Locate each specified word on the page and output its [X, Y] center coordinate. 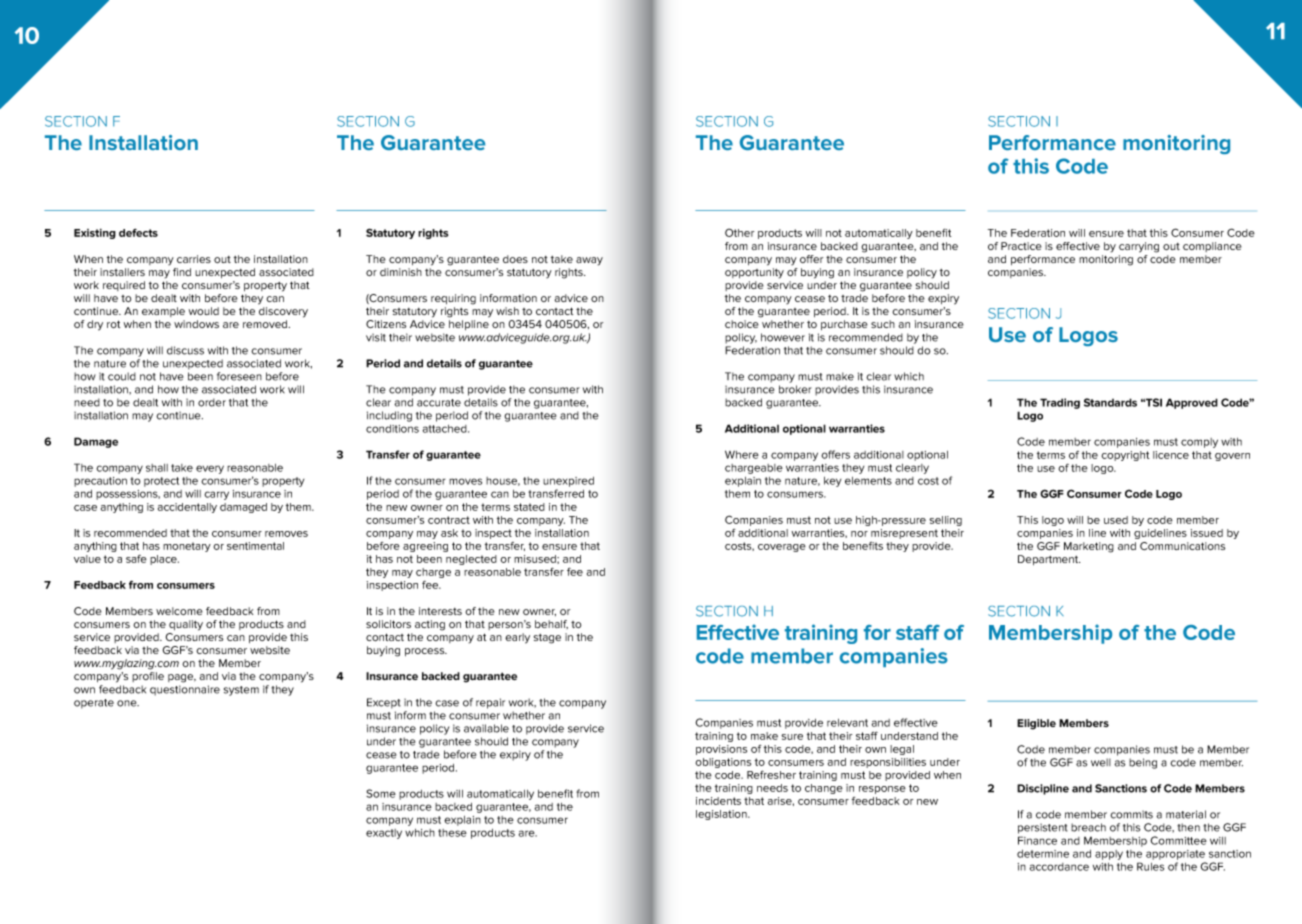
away [589, 261]
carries [194, 259]
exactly [384, 834]
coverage [782, 548]
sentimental [255, 546]
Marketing [1089, 547]
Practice [1021, 246]
